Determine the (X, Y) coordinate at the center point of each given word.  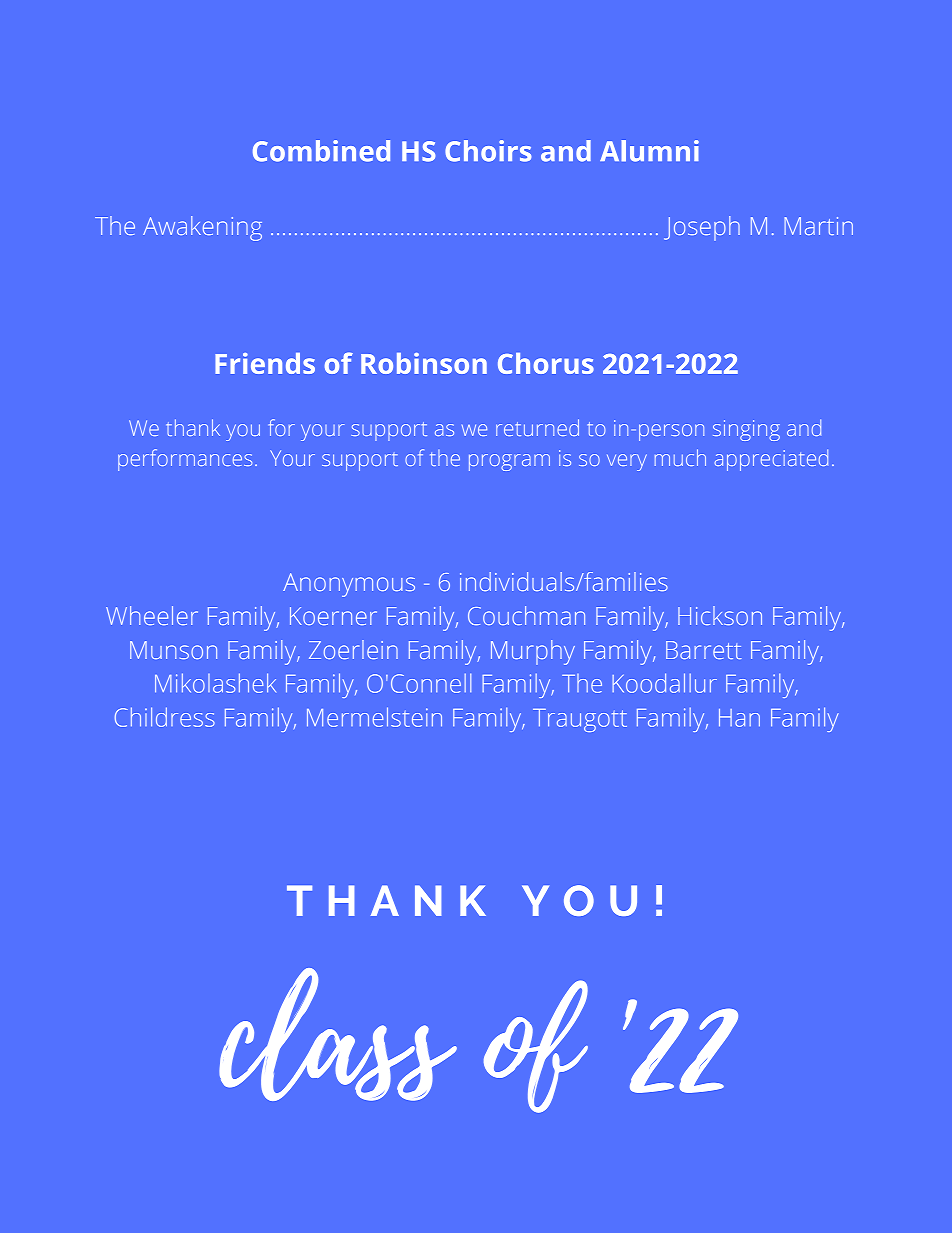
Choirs (488, 151)
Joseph (702, 228)
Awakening (202, 228)
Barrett (703, 650)
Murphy (533, 652)
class (338, 1034)
